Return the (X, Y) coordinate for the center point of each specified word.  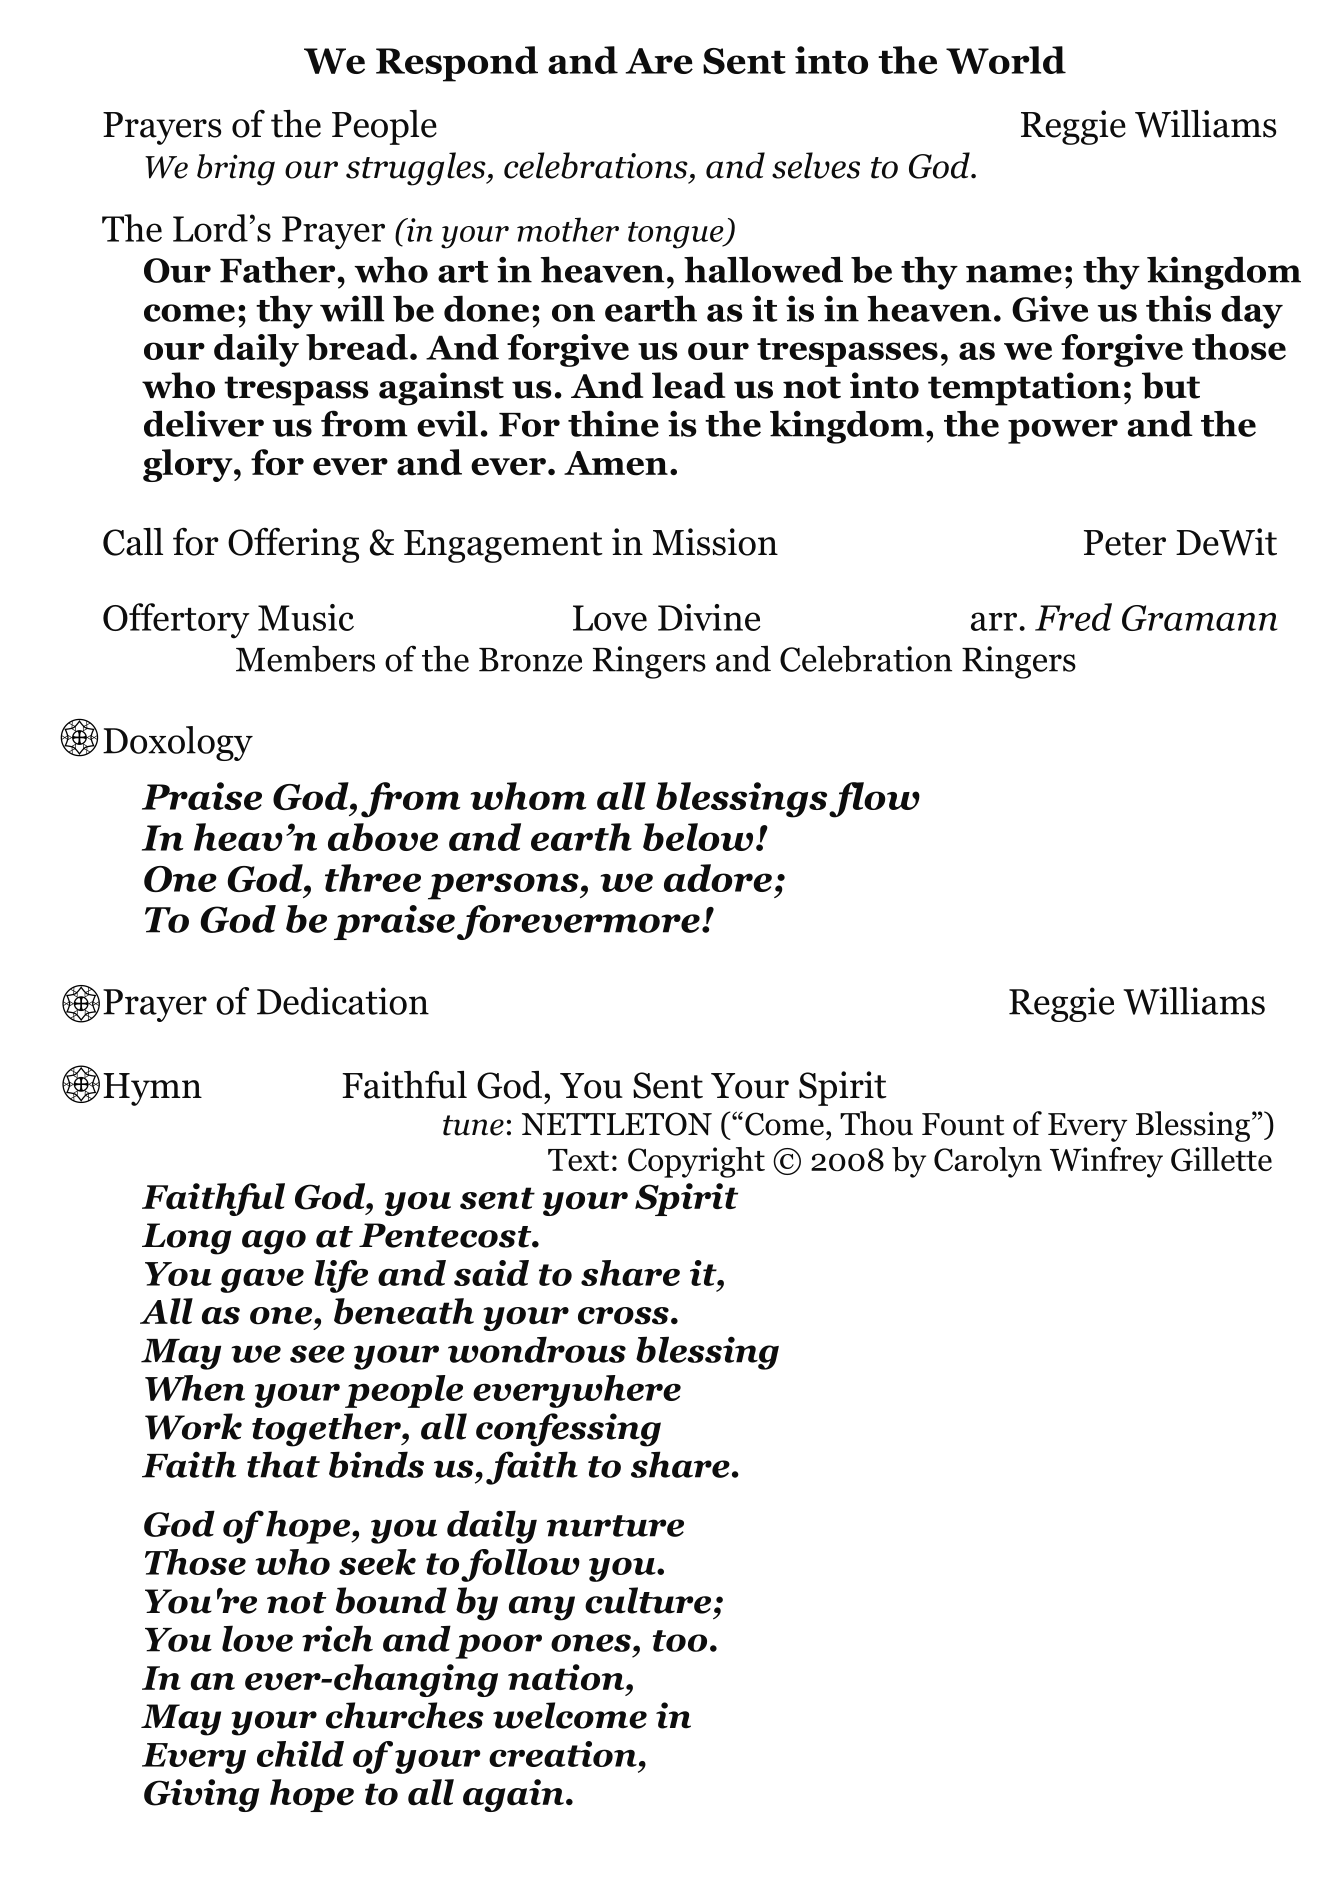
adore (718, 878)
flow (874, 800)
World (1006, 60)
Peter (1125, 543)
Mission (715, 542)
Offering (293, 545)
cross (623, 1316)
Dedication (343, 1001)
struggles (417, 169)
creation (563, 1754)
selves (816, 165)
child (300, 1754)
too (680, 1641)
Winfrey (1106, 1162)
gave (262, 1280)
